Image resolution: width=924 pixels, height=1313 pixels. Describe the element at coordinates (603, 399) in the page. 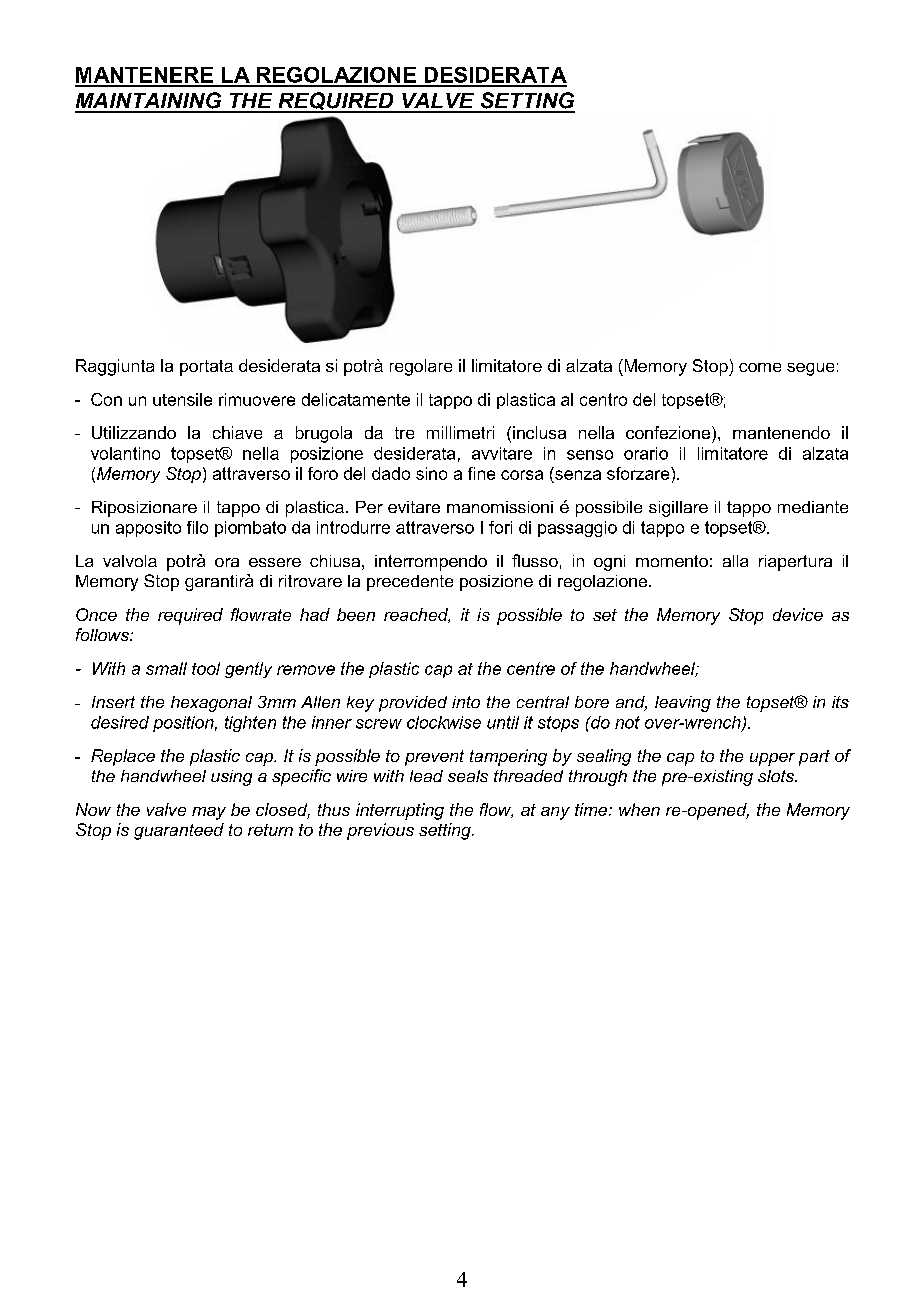

I see `centro` at that location.
